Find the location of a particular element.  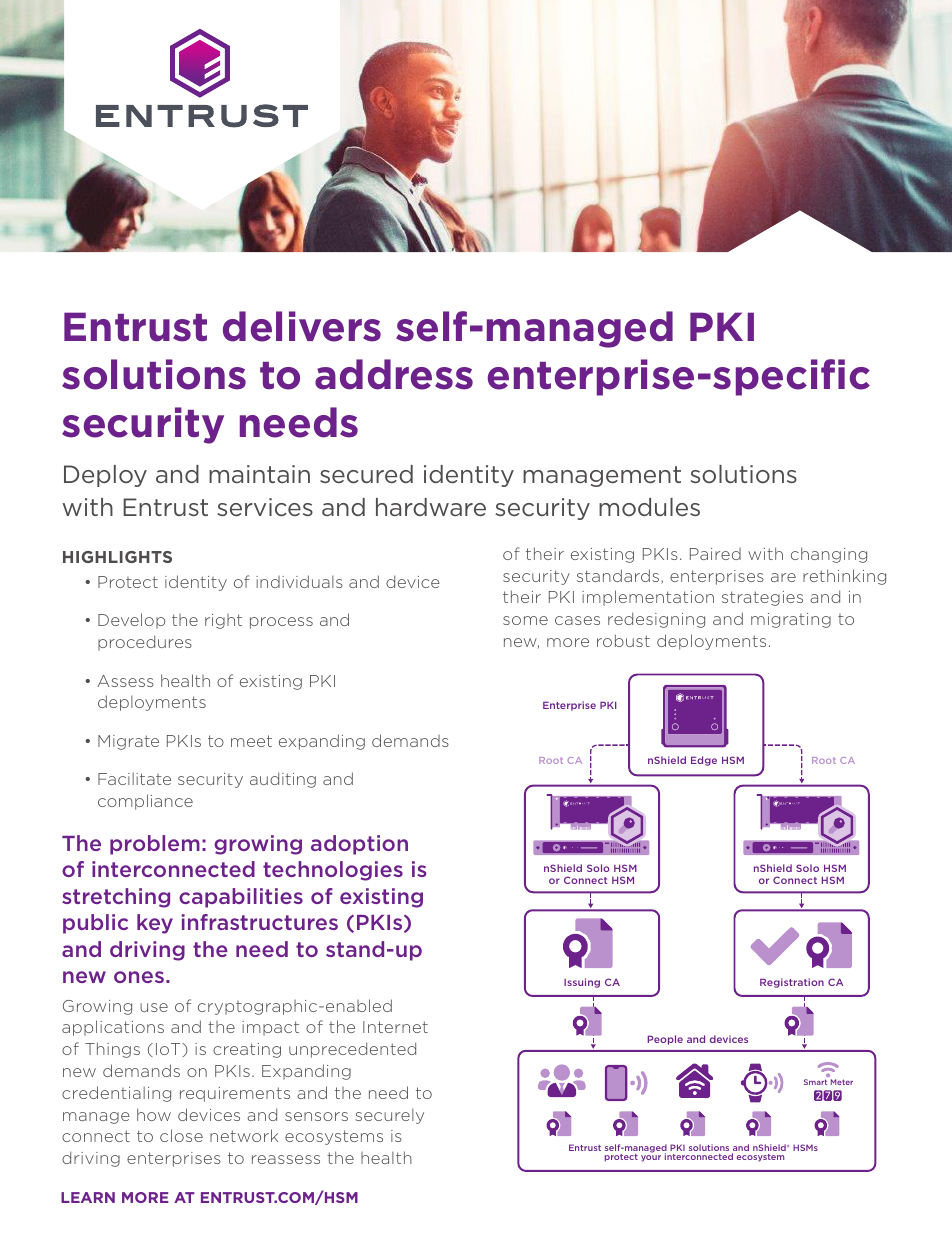

adoption is located at coordinates (359, 845).
